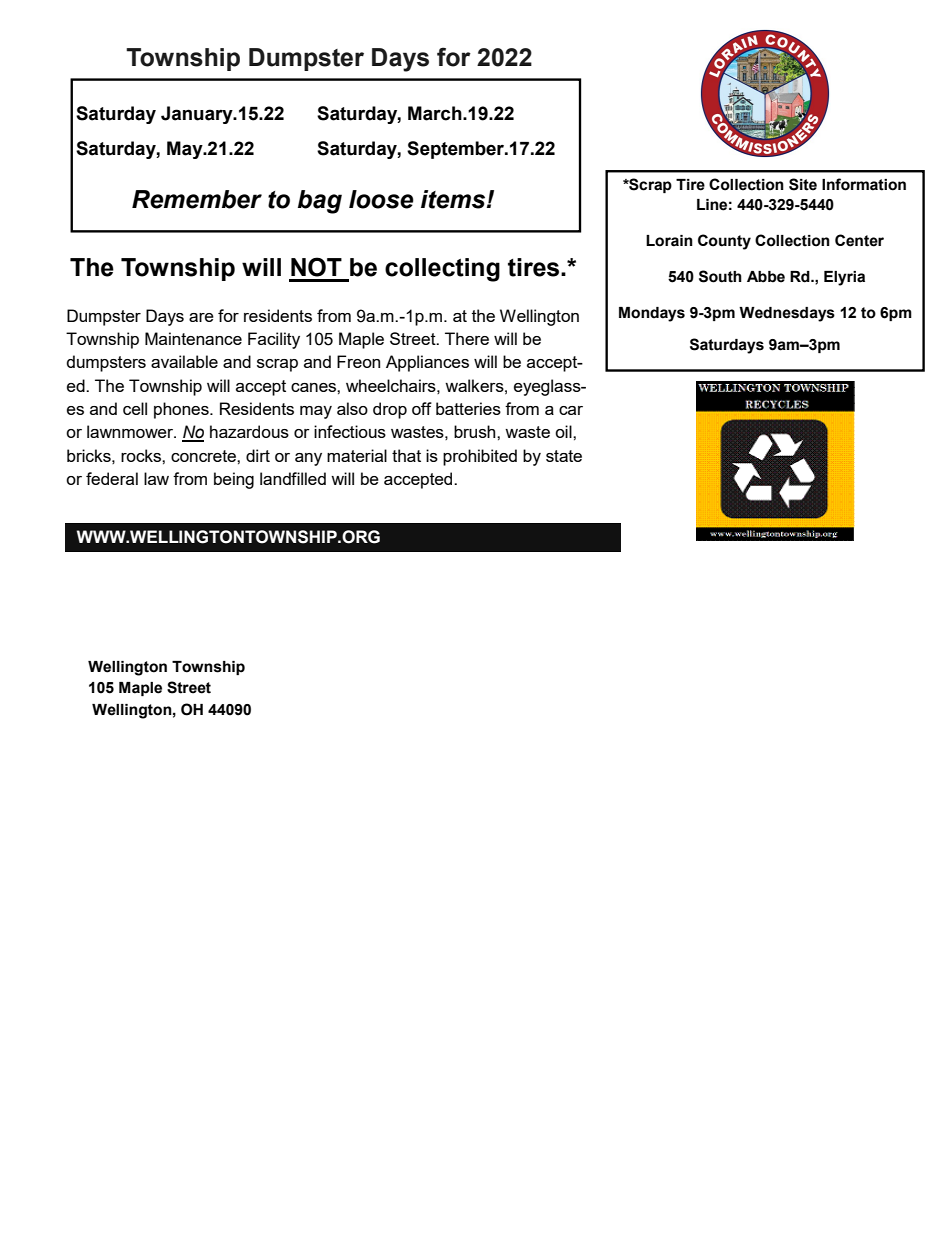 This screenshot has height=1233, width=952. I want to click on There, so click(467, 338).
